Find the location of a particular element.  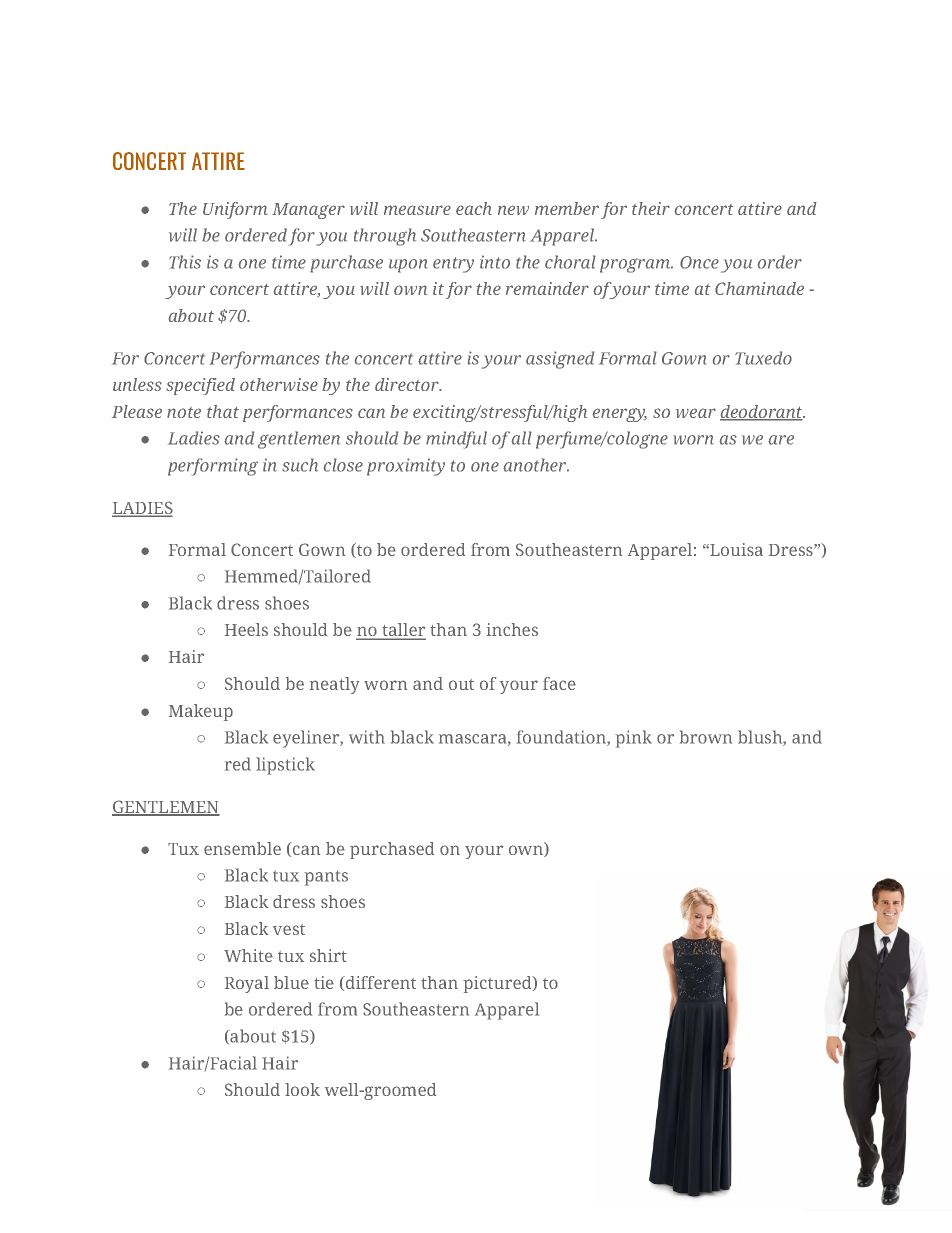

performing is located at coordinates (213, 467).
